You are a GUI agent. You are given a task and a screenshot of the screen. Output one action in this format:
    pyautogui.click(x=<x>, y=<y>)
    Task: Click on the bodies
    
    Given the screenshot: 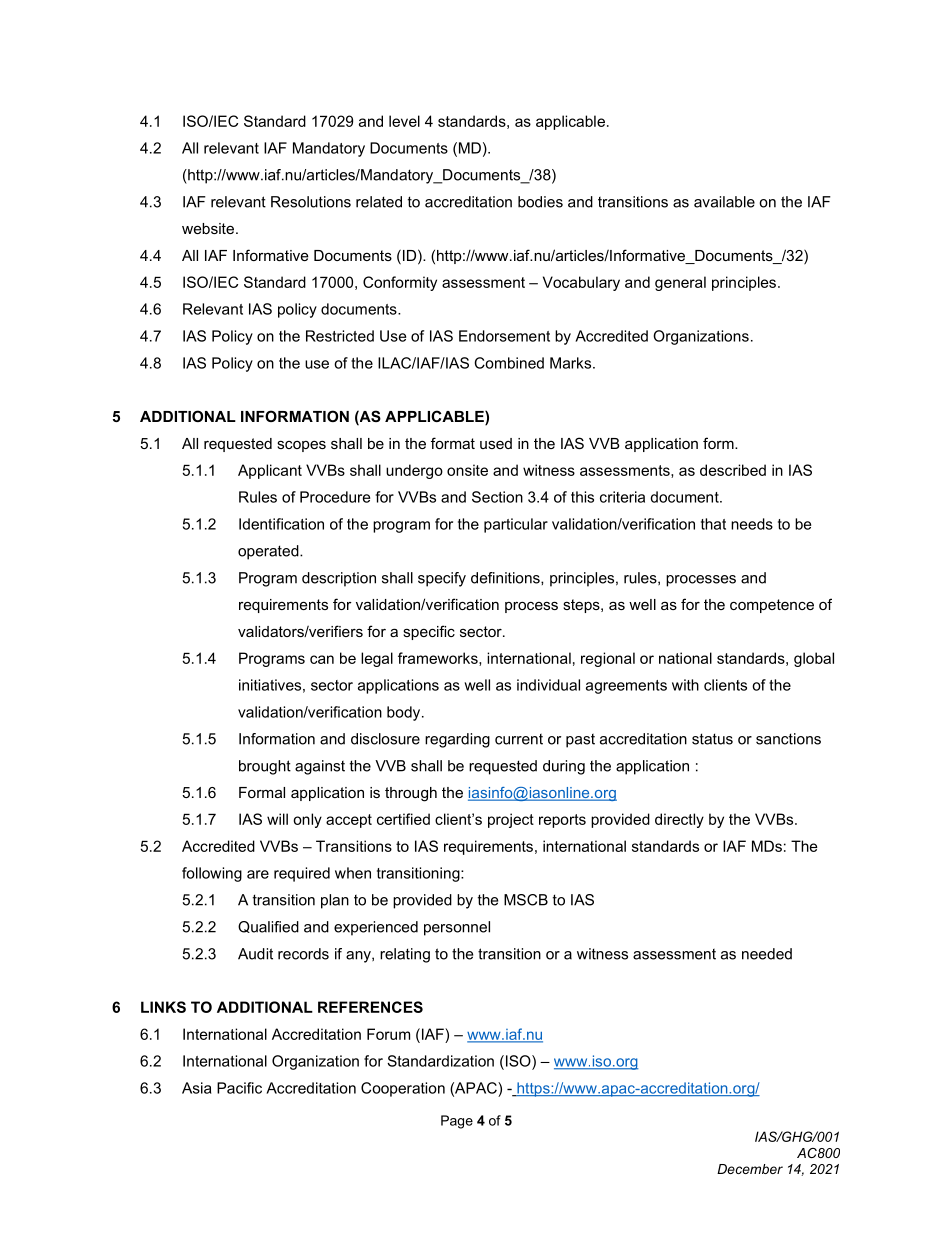 What is the action you would take?
    pyautogui.click(x=540, y=202)
